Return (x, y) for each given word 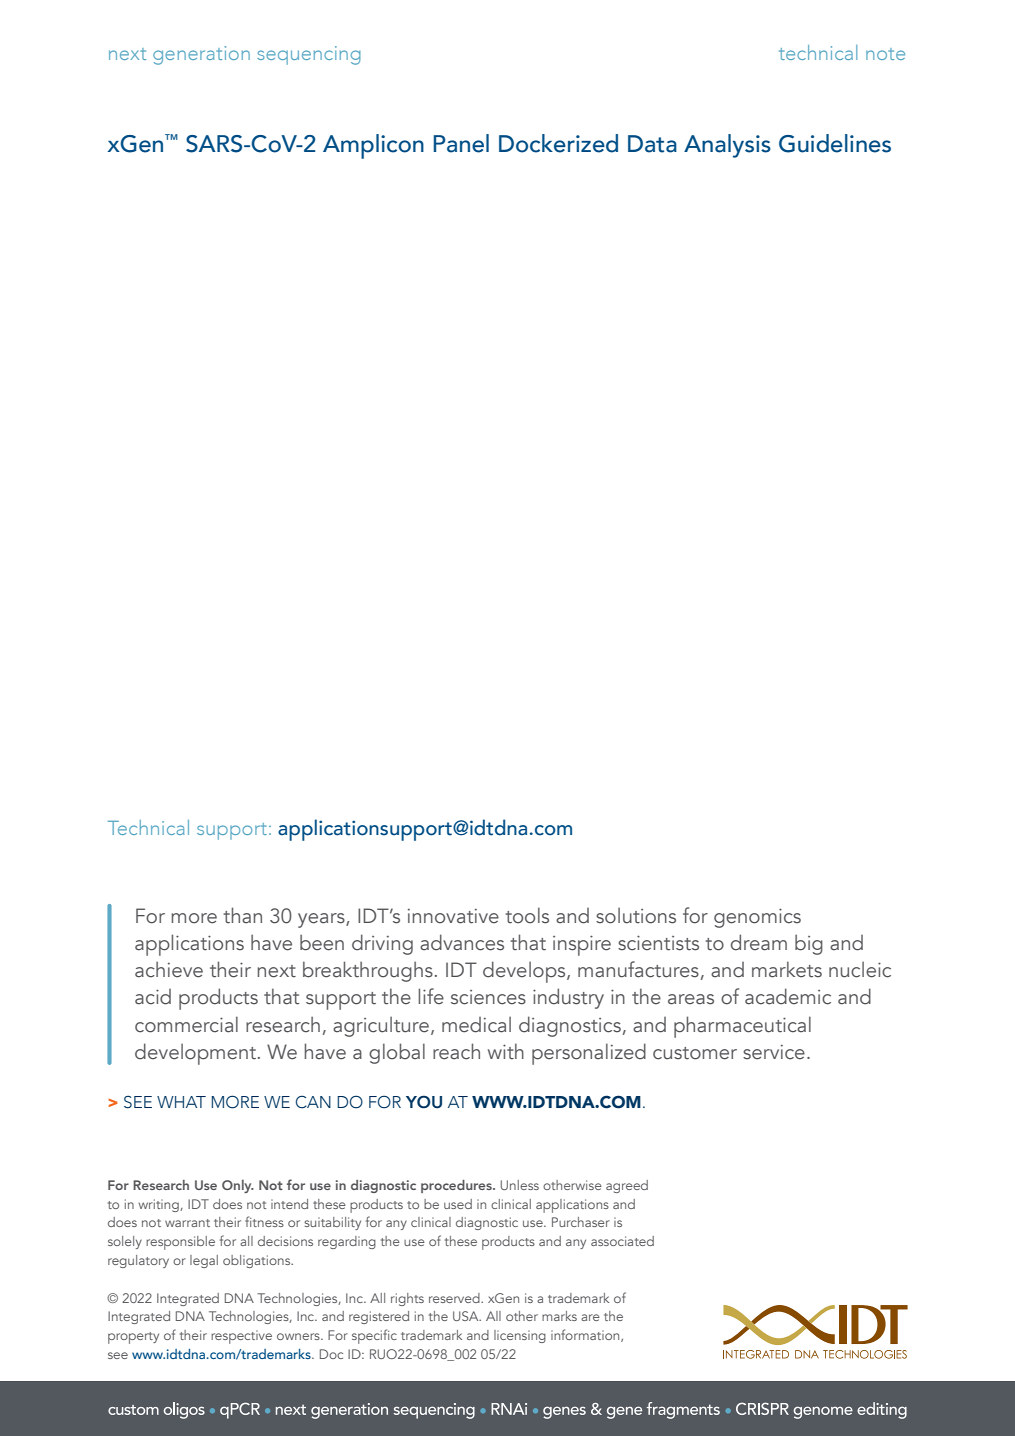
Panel (461, 143)
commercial (186, 1024)
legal (204, 1261)
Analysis (727, 146)
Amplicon (373, 146)
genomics (757, 918)
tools (527, 915)
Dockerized (558, 143)
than (242, 915)
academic (788, 996)
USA (467, 1316)
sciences (488, 997)
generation (201, 55)
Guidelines (835, 143)
